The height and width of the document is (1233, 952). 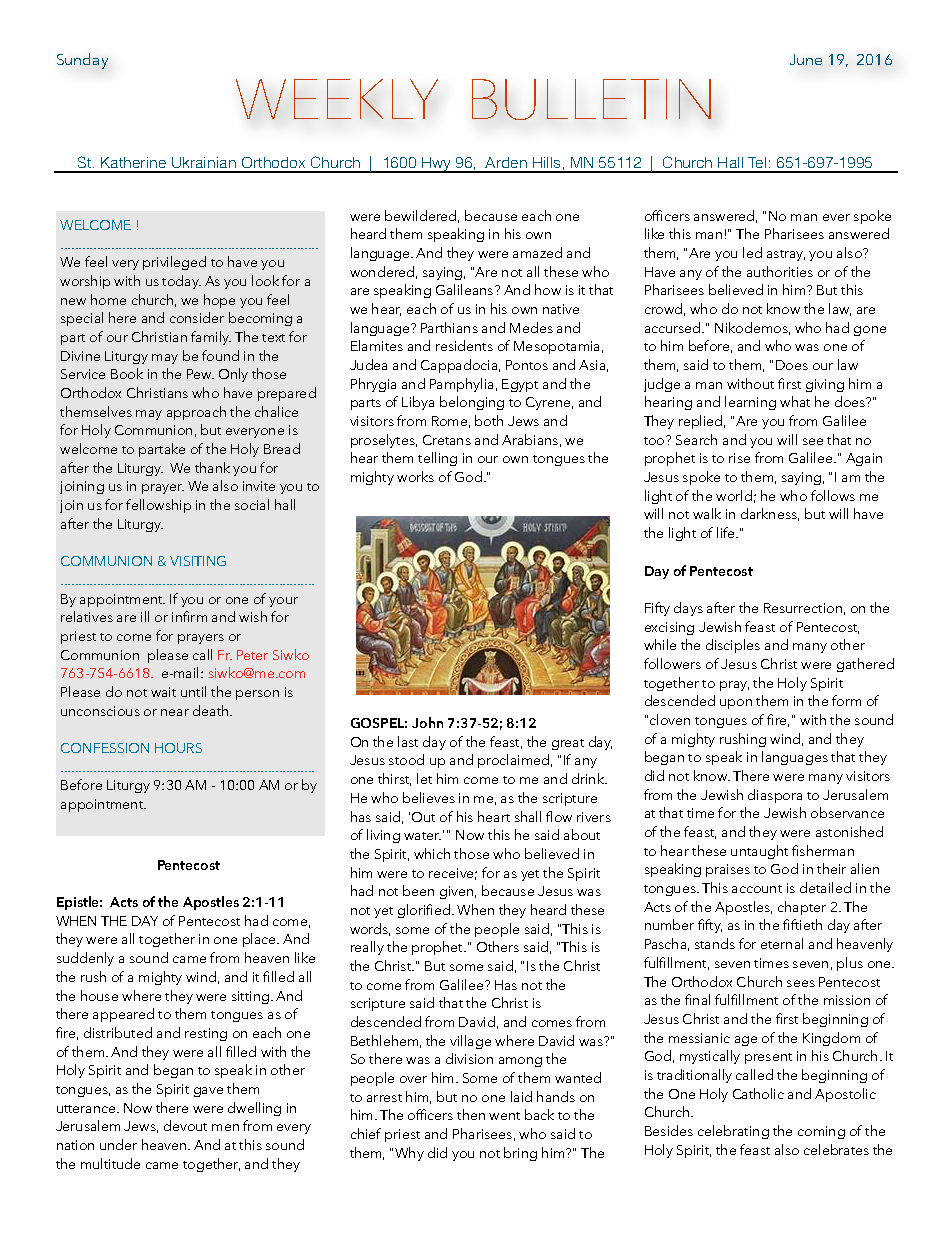 I want to click on then, so click(x=471, y=1114).
